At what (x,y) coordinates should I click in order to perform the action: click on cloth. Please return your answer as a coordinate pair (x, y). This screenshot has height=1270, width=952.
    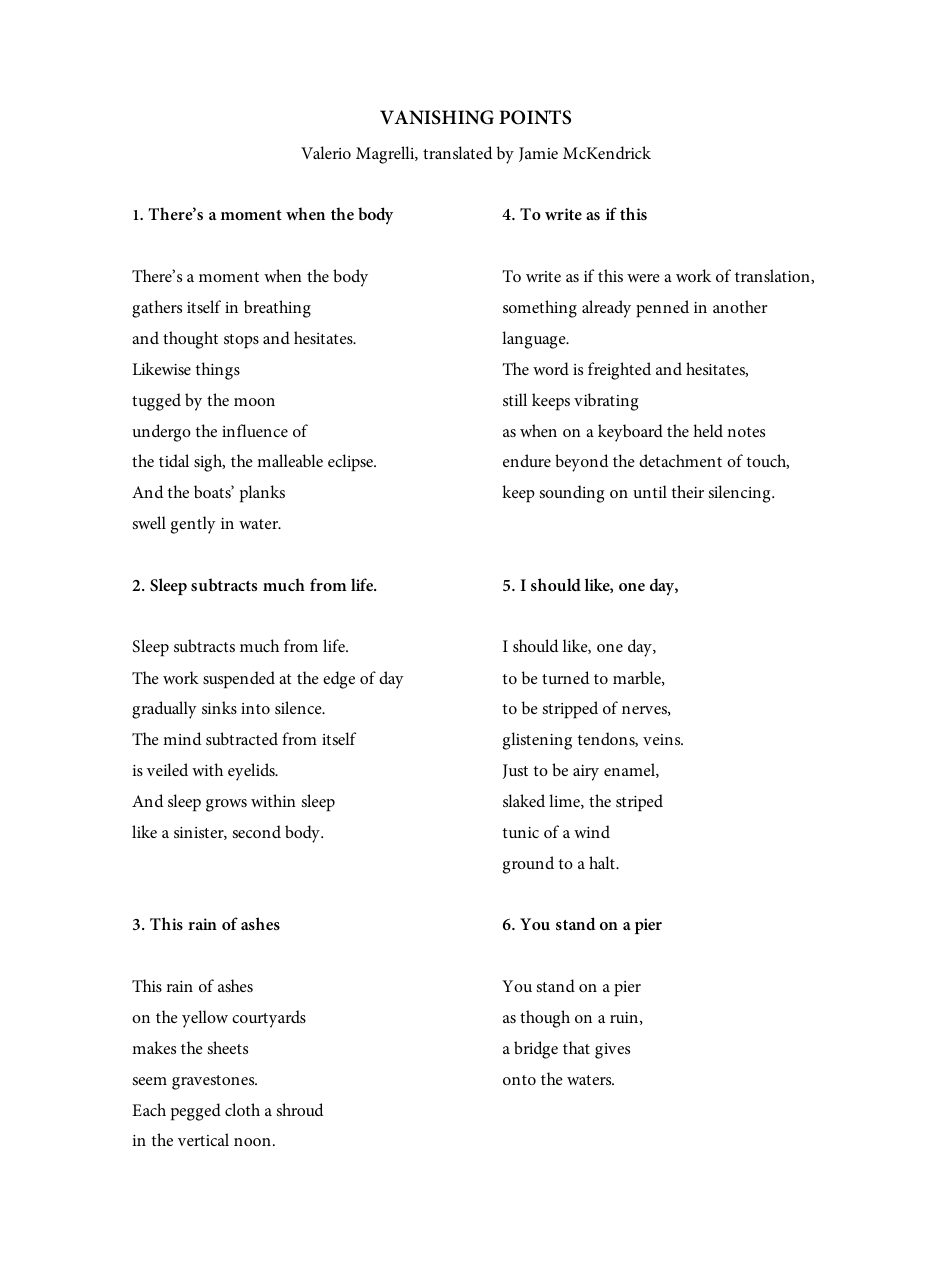
    Looking at the image, I should click on (242, 1109).
